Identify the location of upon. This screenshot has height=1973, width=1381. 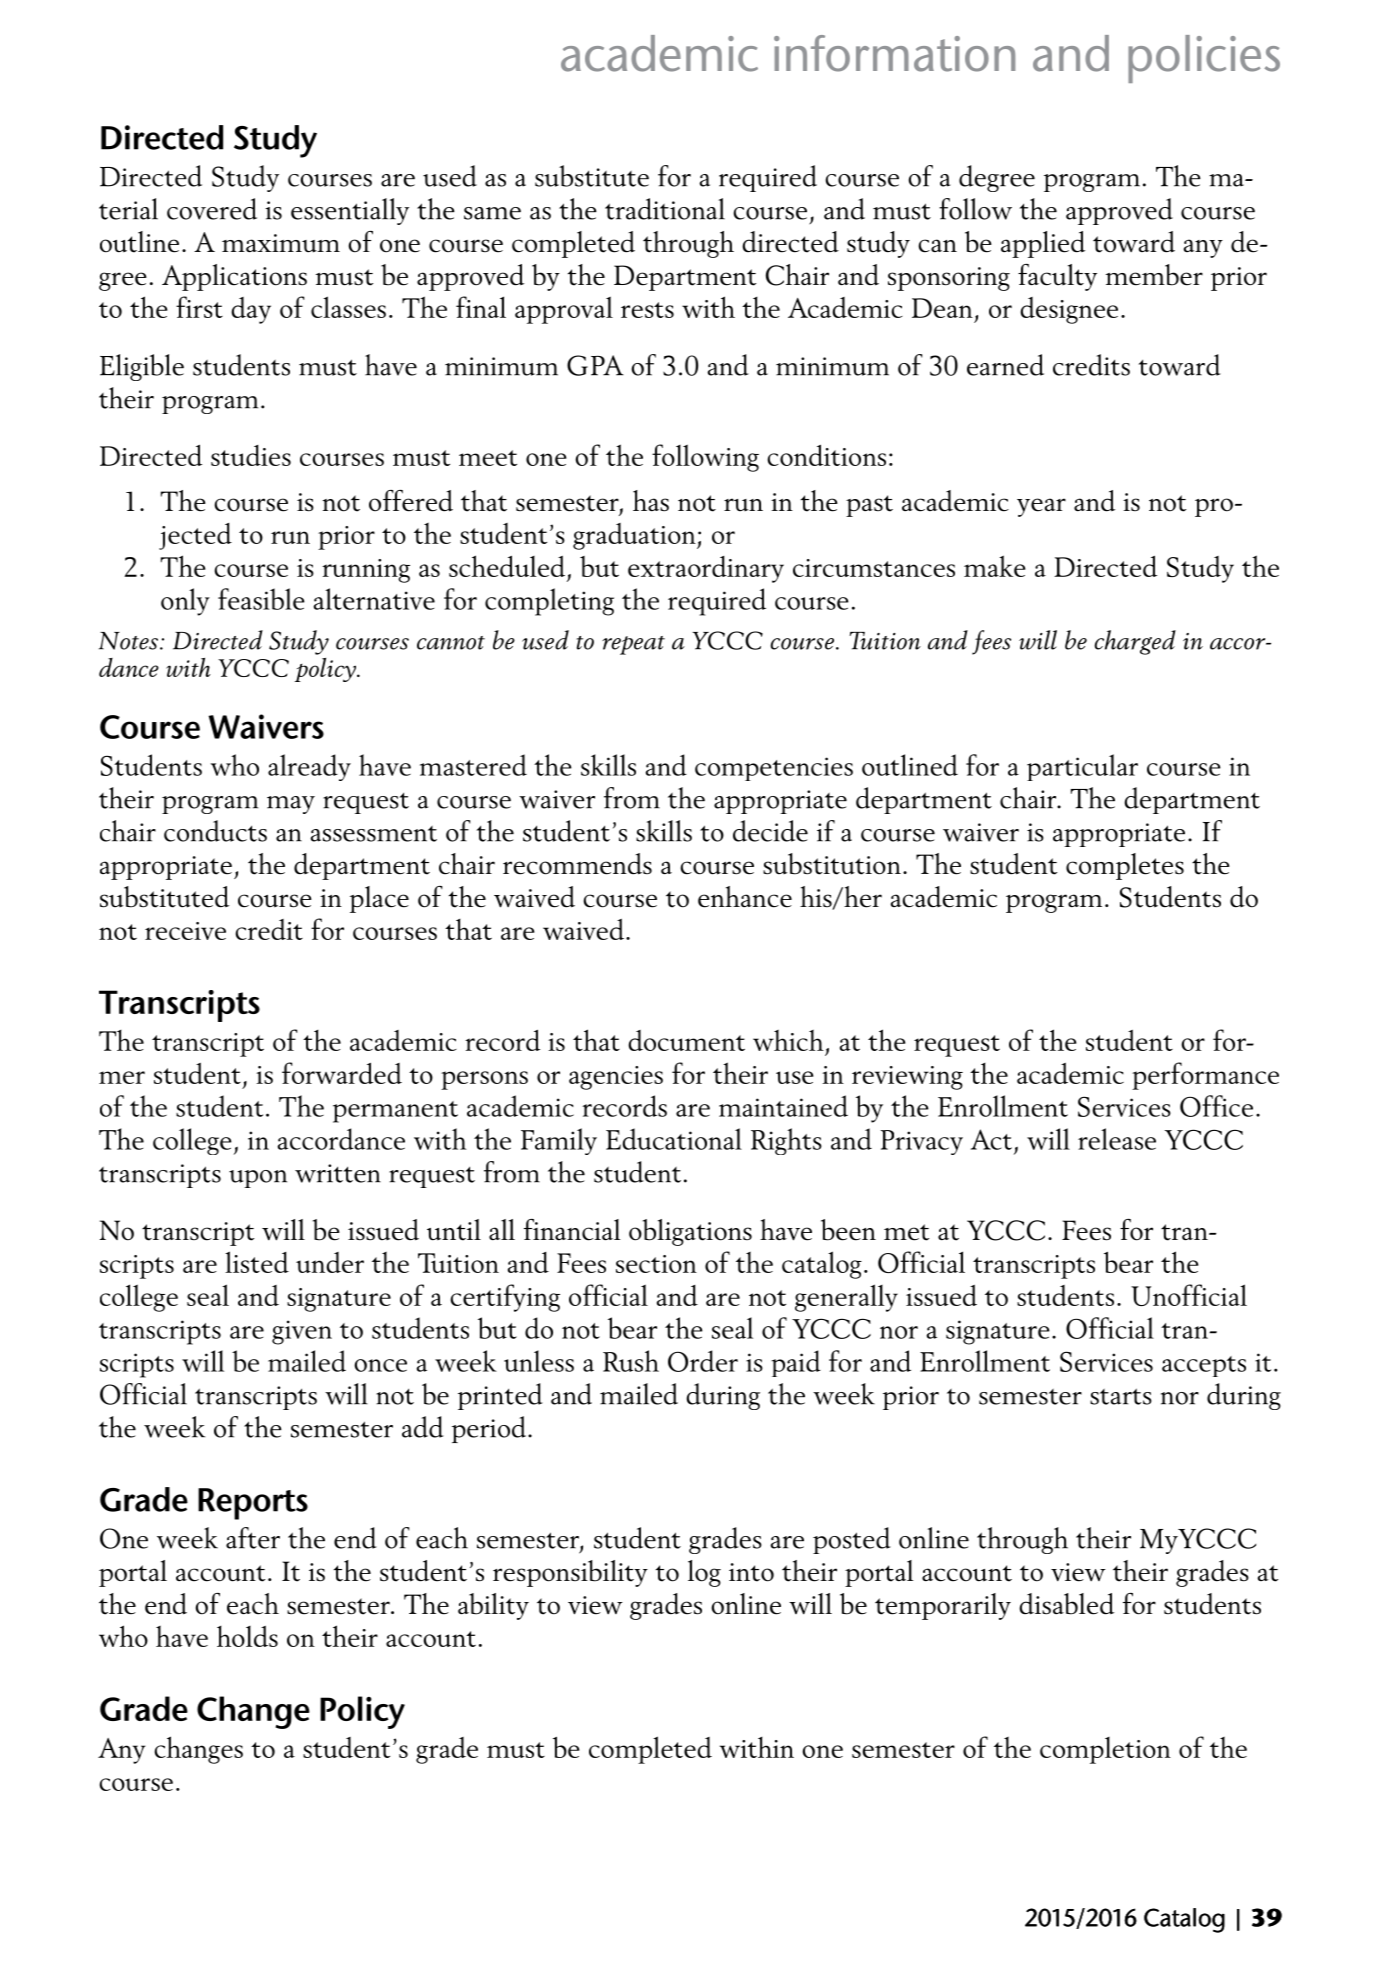
(258, 1179).
